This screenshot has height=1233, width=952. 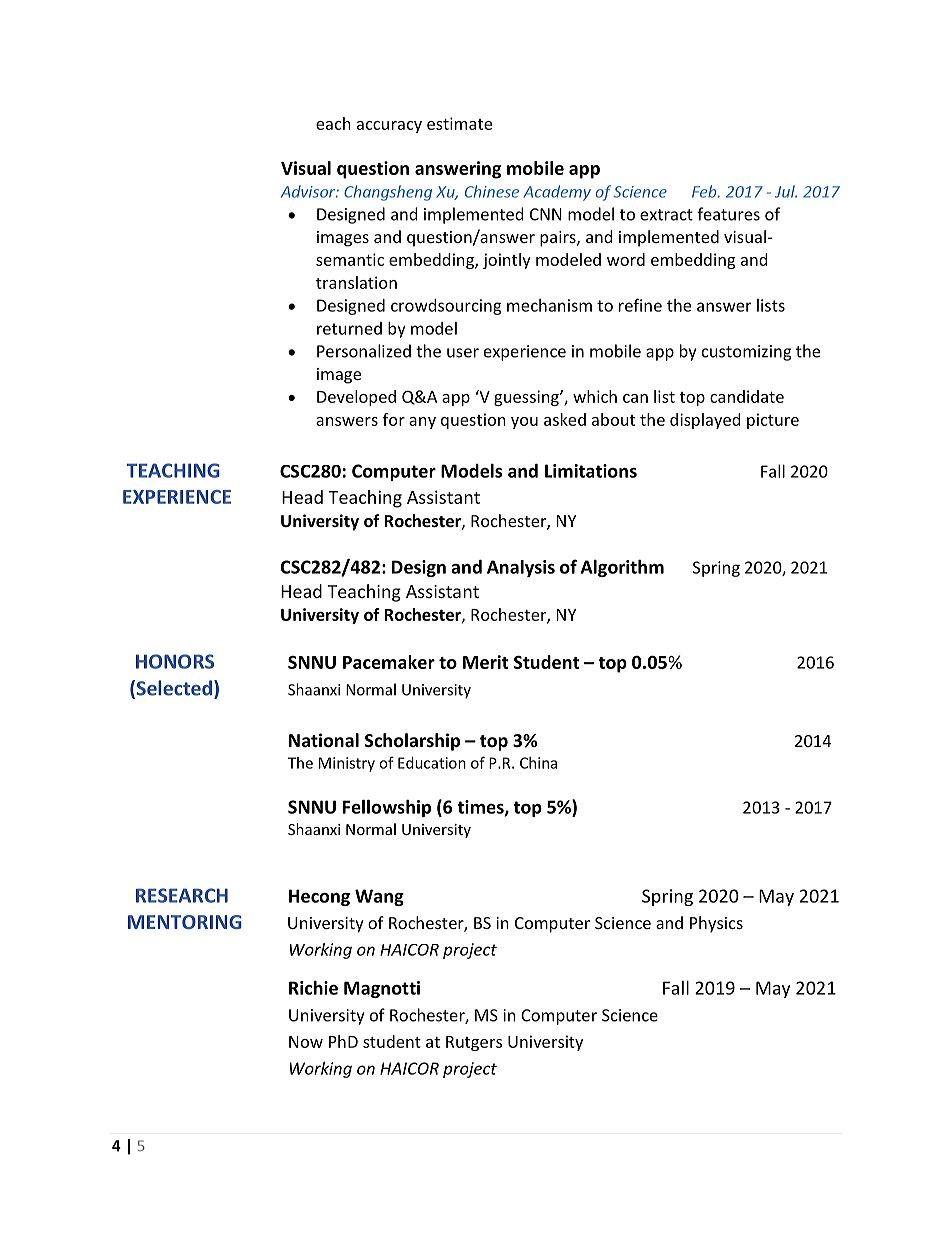 I want to click on displayed, so click(x=705, y=421).
